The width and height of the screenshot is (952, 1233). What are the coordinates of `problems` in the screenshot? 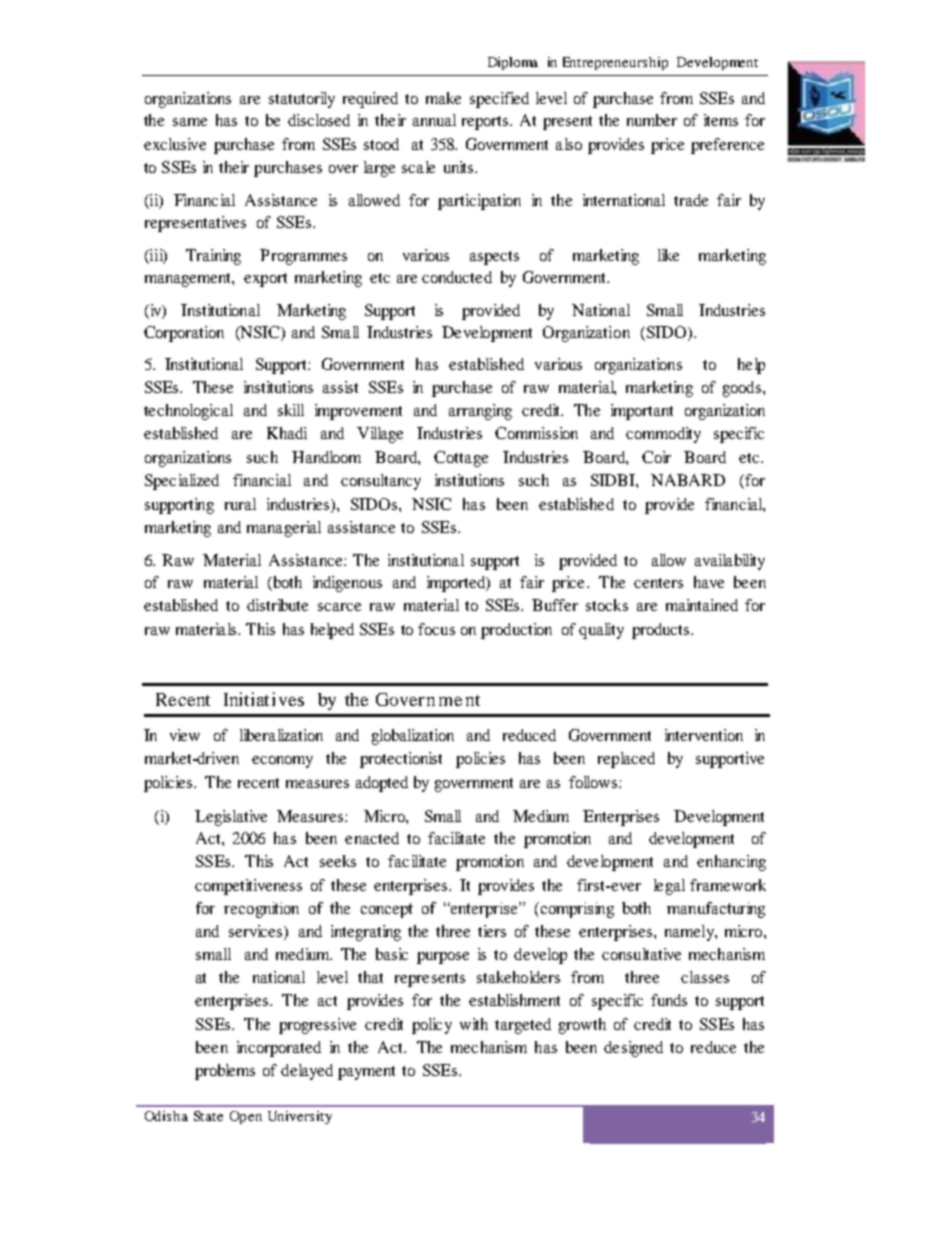 It's located at (225, 1072).
